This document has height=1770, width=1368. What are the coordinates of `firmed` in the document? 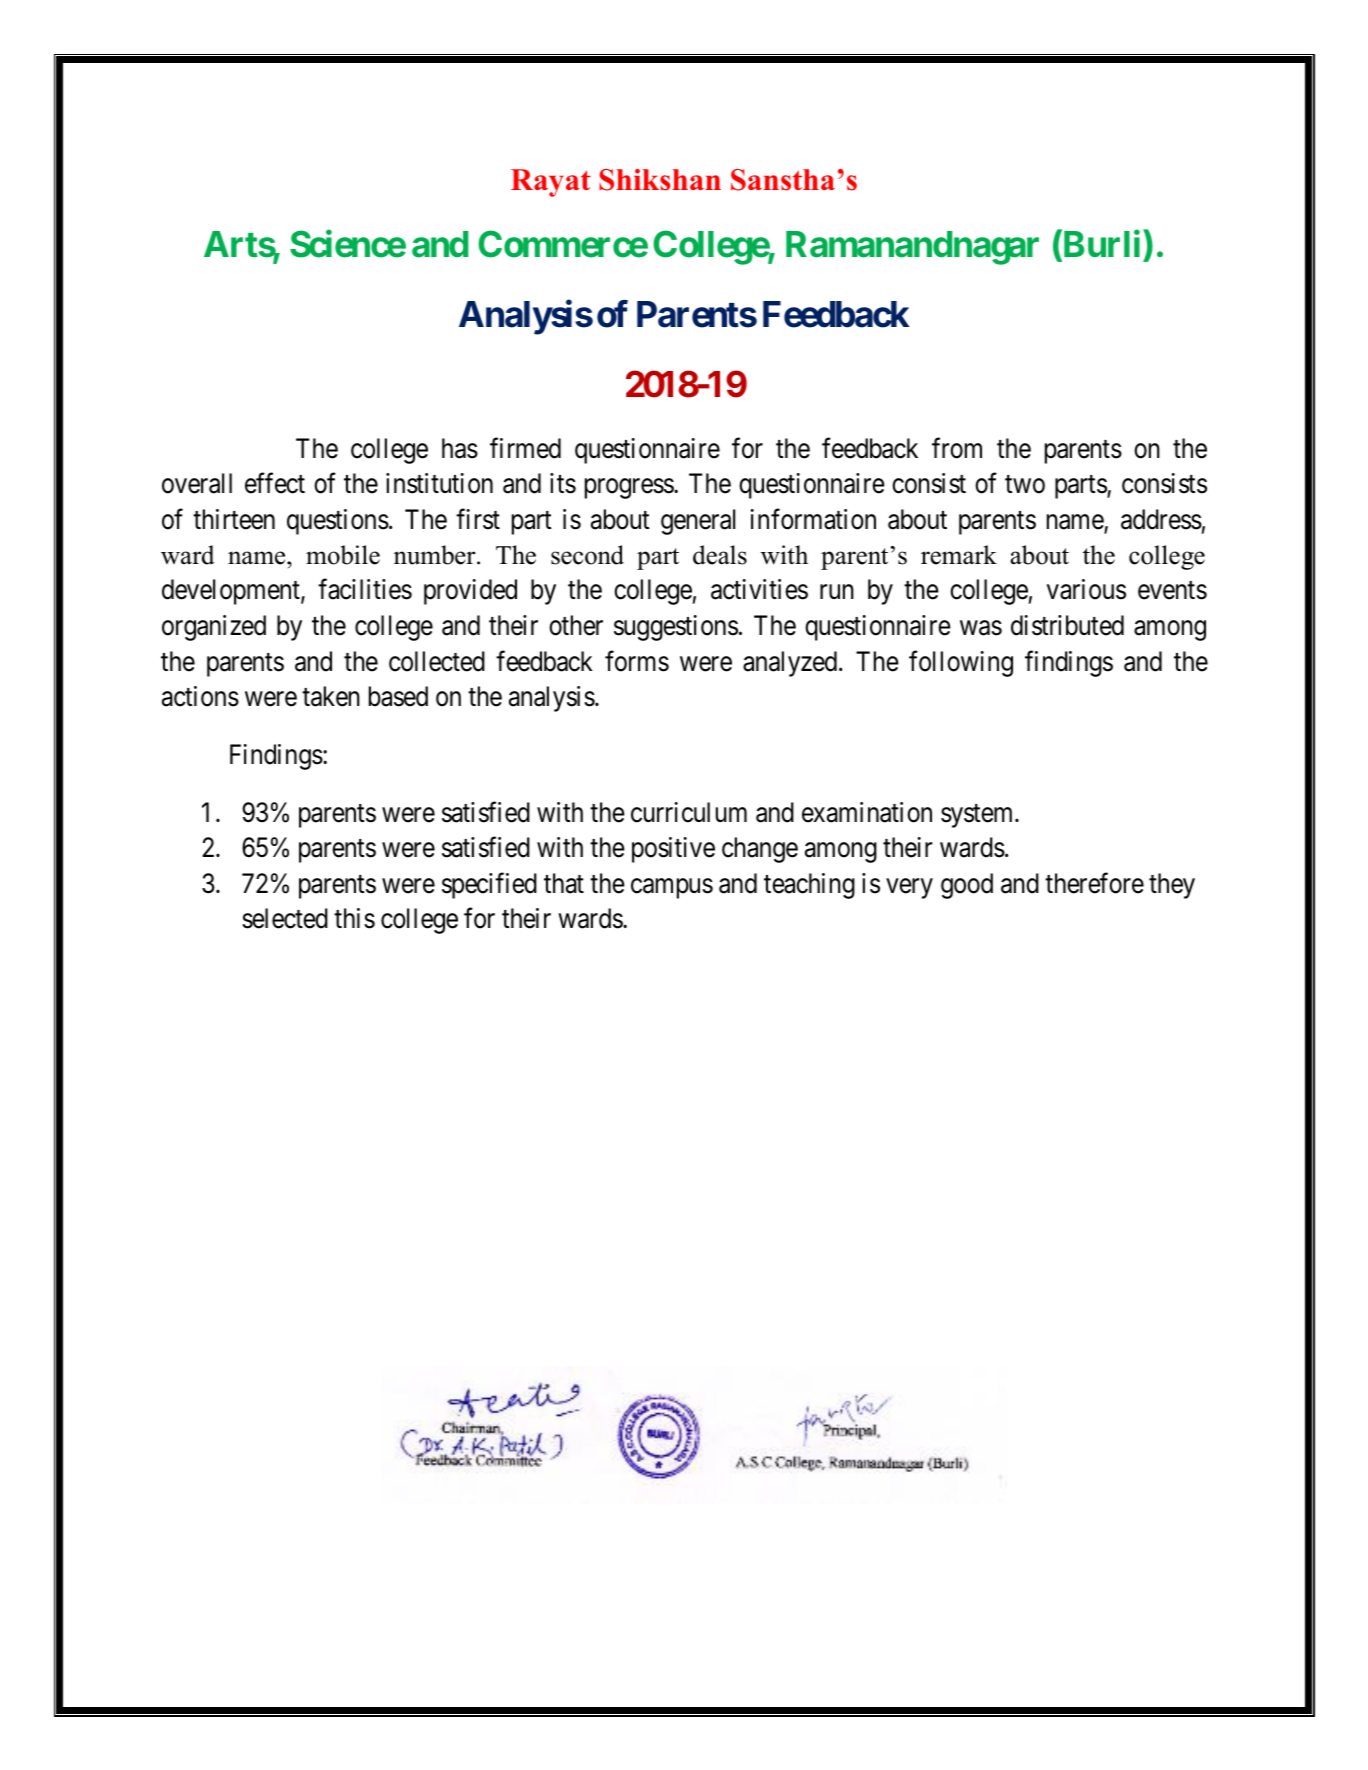 It's located at (525, 448).
